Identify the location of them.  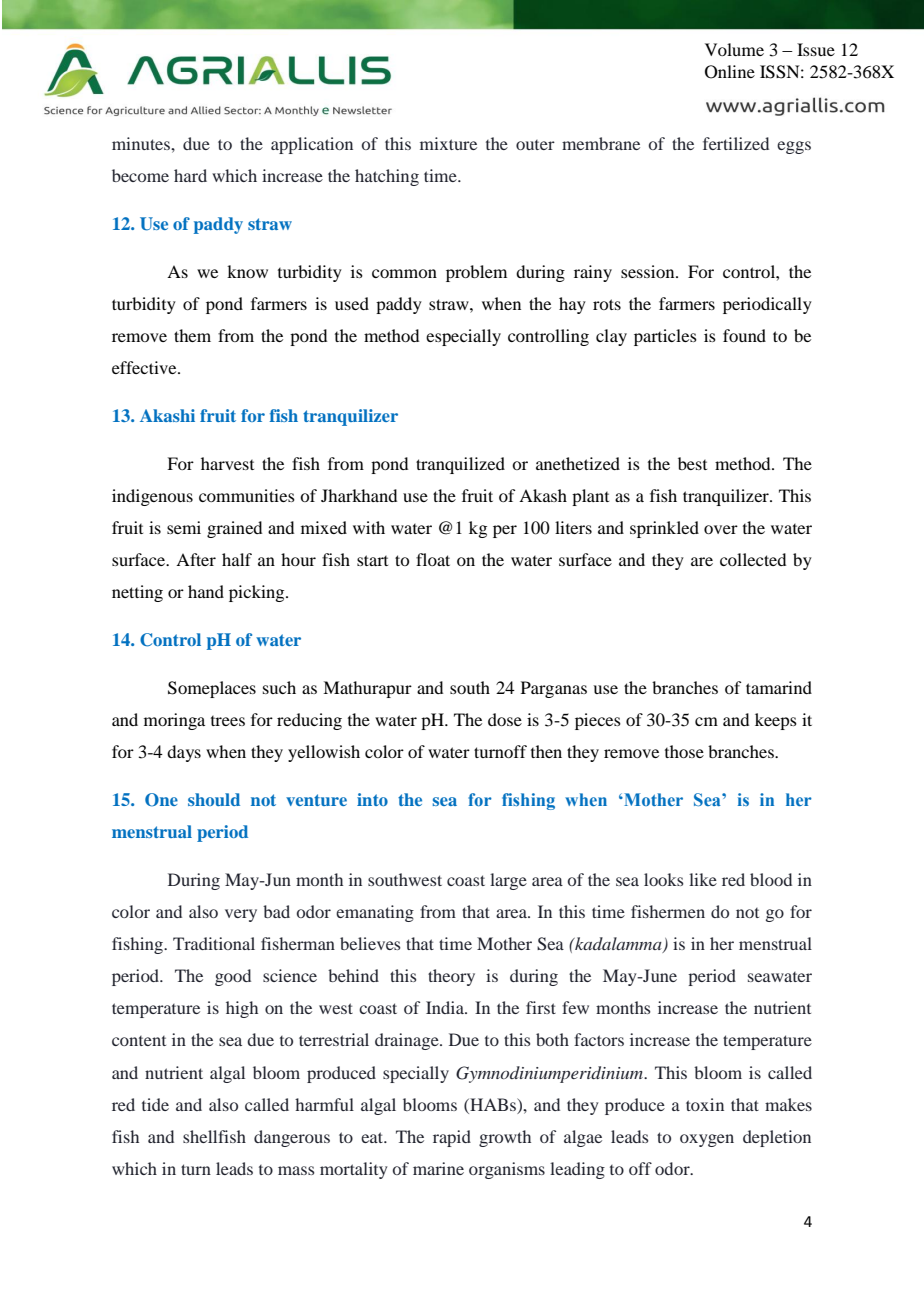
(192, 335).
